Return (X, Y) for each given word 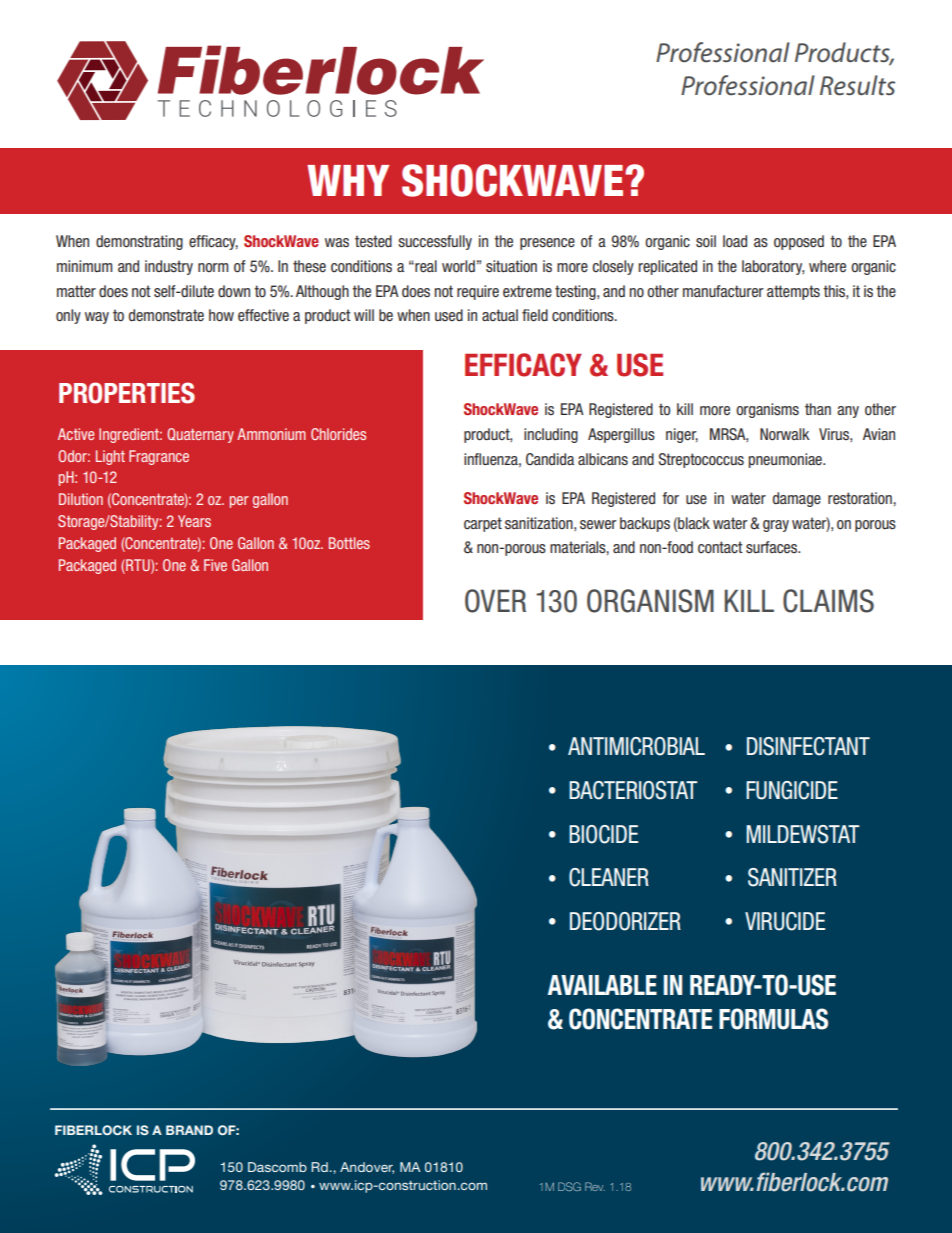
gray (776, 526)
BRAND (189, 1130)
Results (857, 85)
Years (194, 521)
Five (215, 565)
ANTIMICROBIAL (636, 746)
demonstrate (166, 315)
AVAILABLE (602, 985)
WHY (348, 180)
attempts (793, 292)
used (449, 315)
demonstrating (139, 242)
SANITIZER (792, 877)
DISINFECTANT (808, 746)
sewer (598, 524)
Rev (595, 1186)
